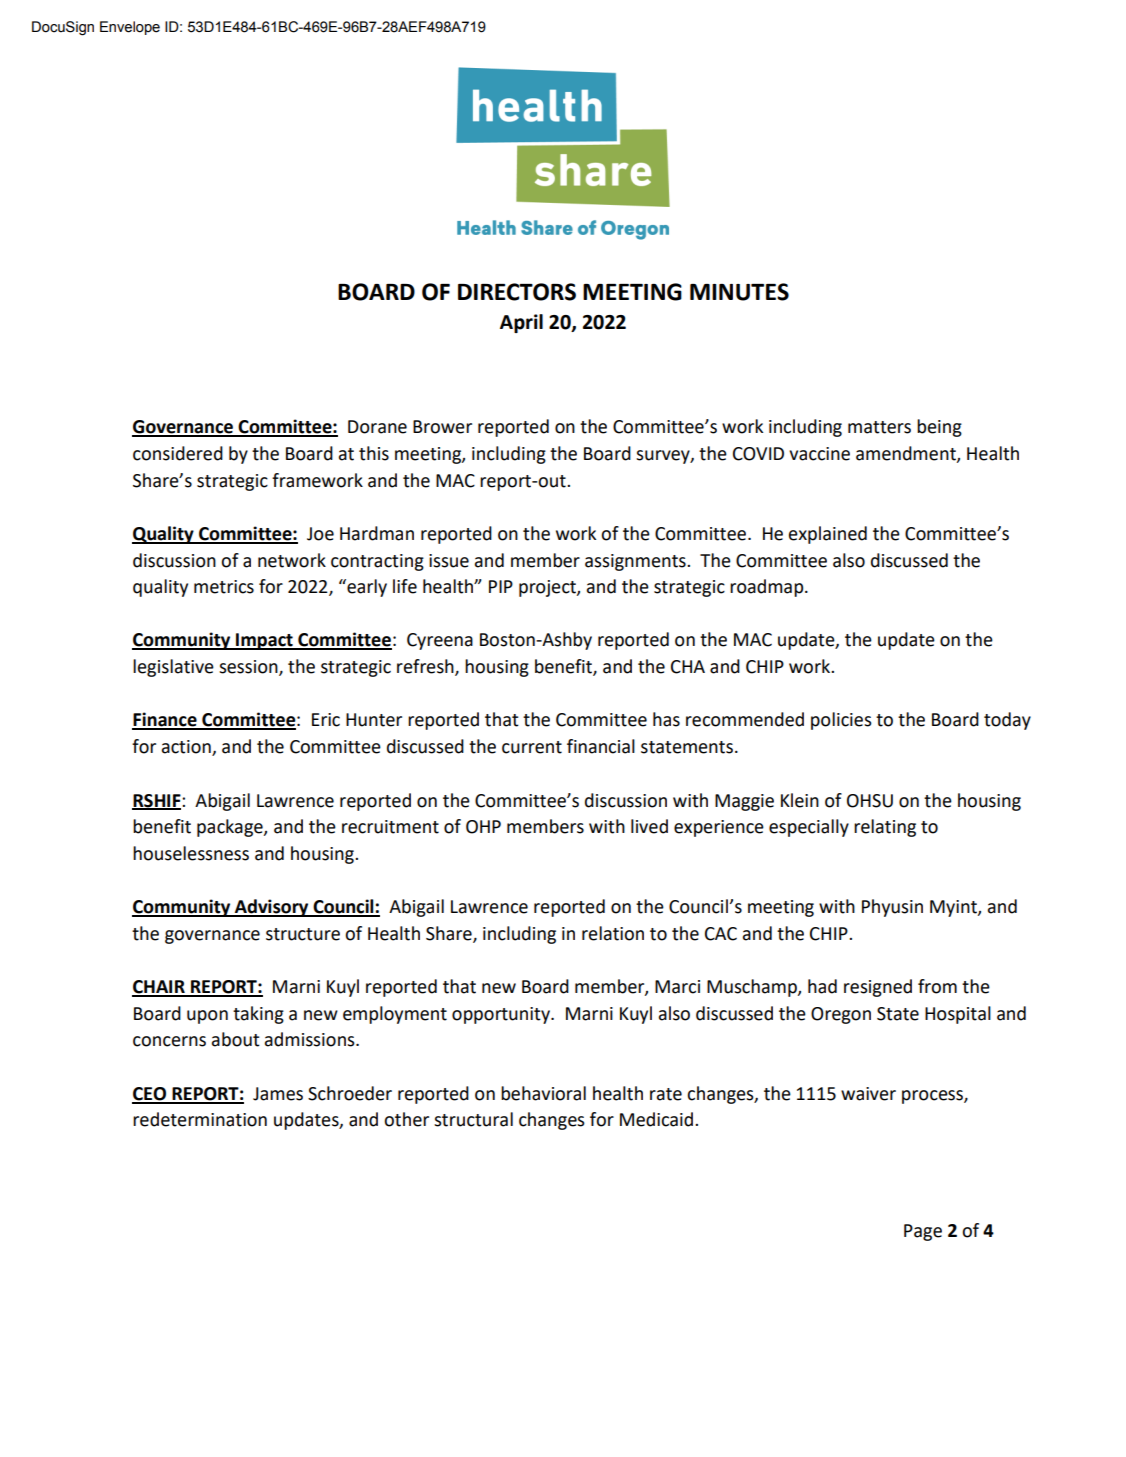 Image resolution: width=1126 pixels, height=1457 pixels. What do you see at coordinates (548, 588) in the document?
I see `project` at bounding box center [548, 588].
